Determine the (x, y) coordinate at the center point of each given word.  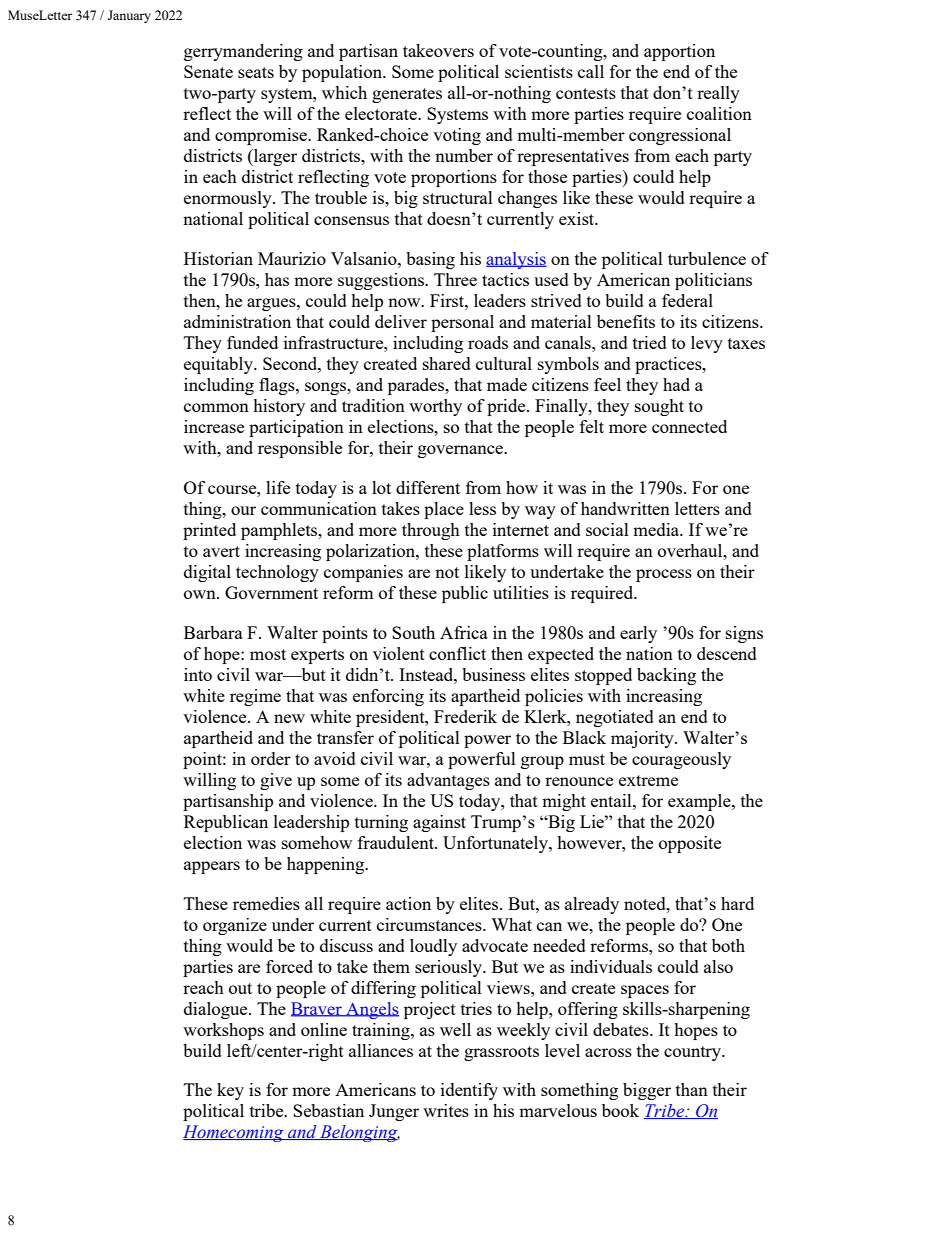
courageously (681, 760)
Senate (208, 71)
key (230, 1091)
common (216, 407)
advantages (448, 781)
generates (407, 95)
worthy (435, 407)
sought (659, 407)
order (271, 758)
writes (446, 1110)
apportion (679, 52)
